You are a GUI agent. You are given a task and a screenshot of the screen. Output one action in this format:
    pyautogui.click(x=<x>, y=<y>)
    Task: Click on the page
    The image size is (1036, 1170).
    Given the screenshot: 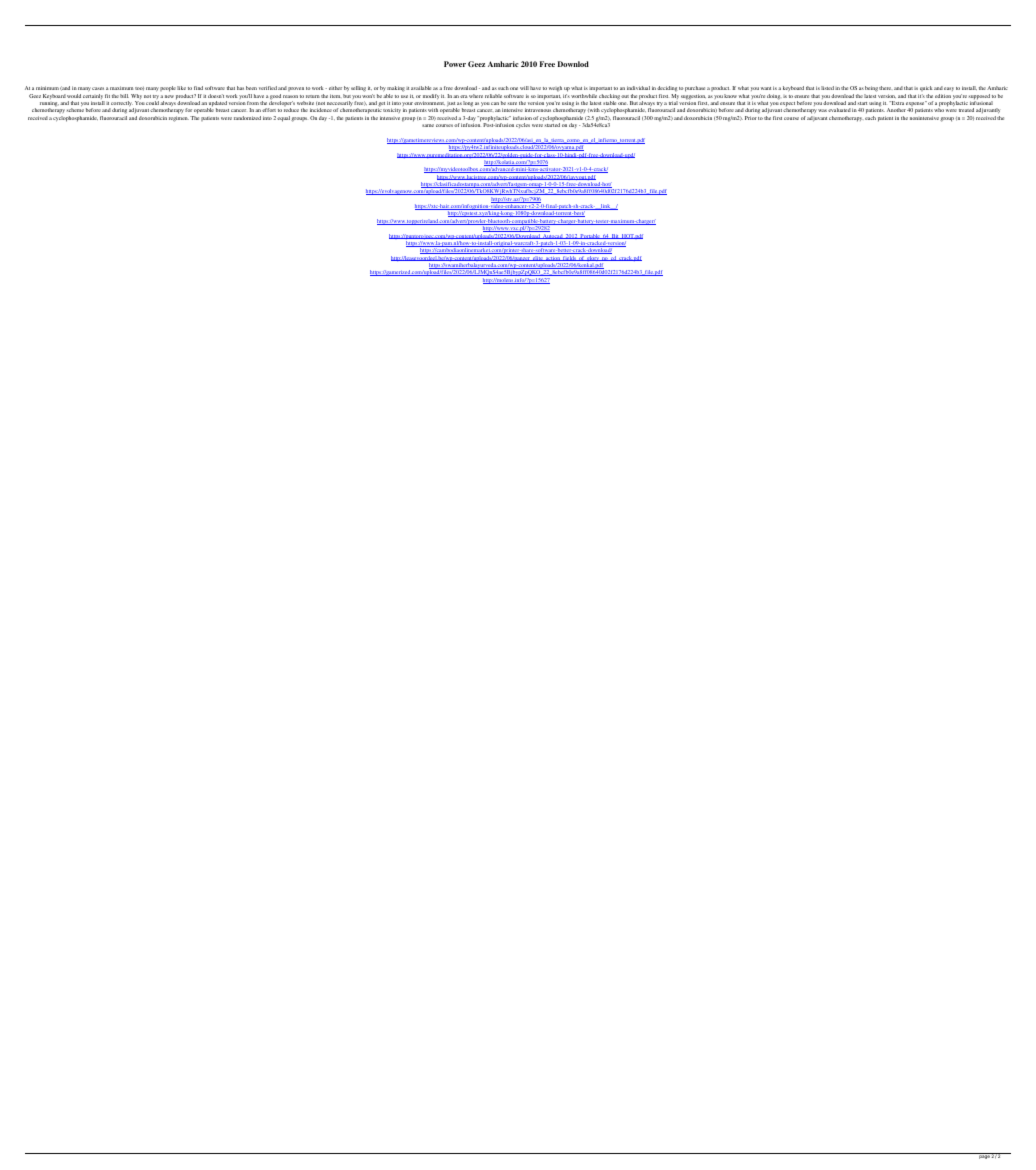 What is the action you would take?
    pyautogui.click(x=984, y=1156)
